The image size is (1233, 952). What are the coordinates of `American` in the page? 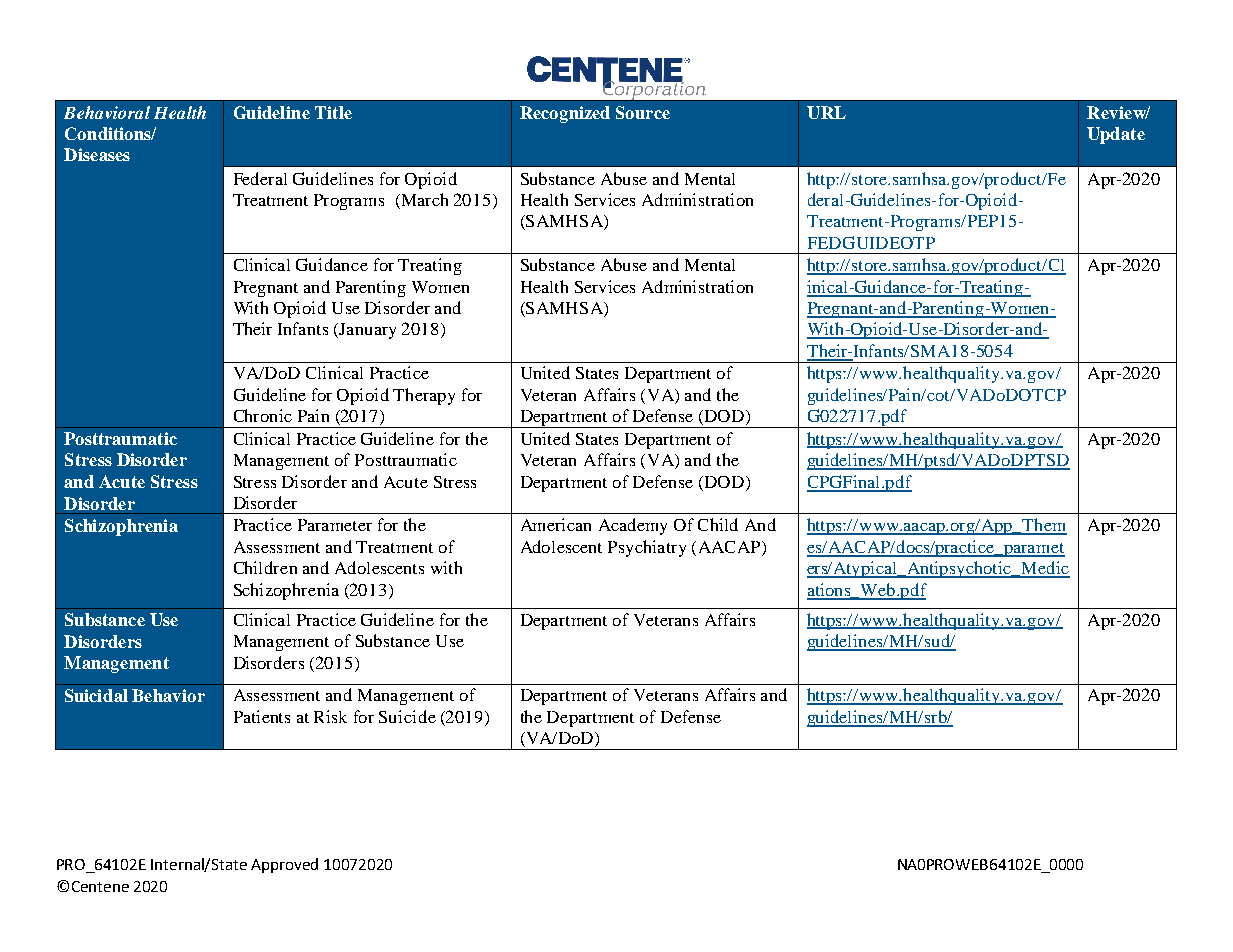 It's located at (556, 524).
